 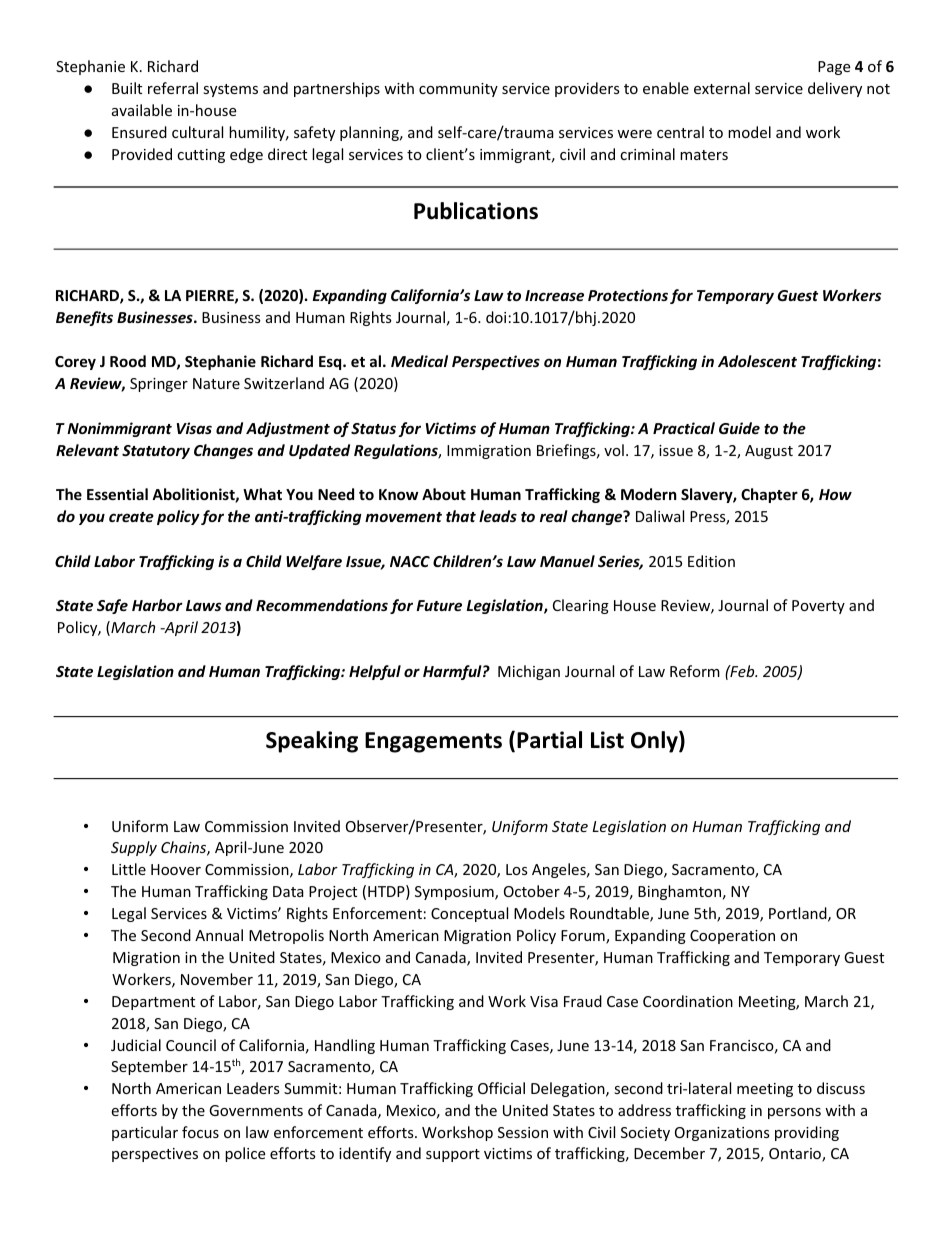 I want to click on referral, so click(x=173, y=88).
